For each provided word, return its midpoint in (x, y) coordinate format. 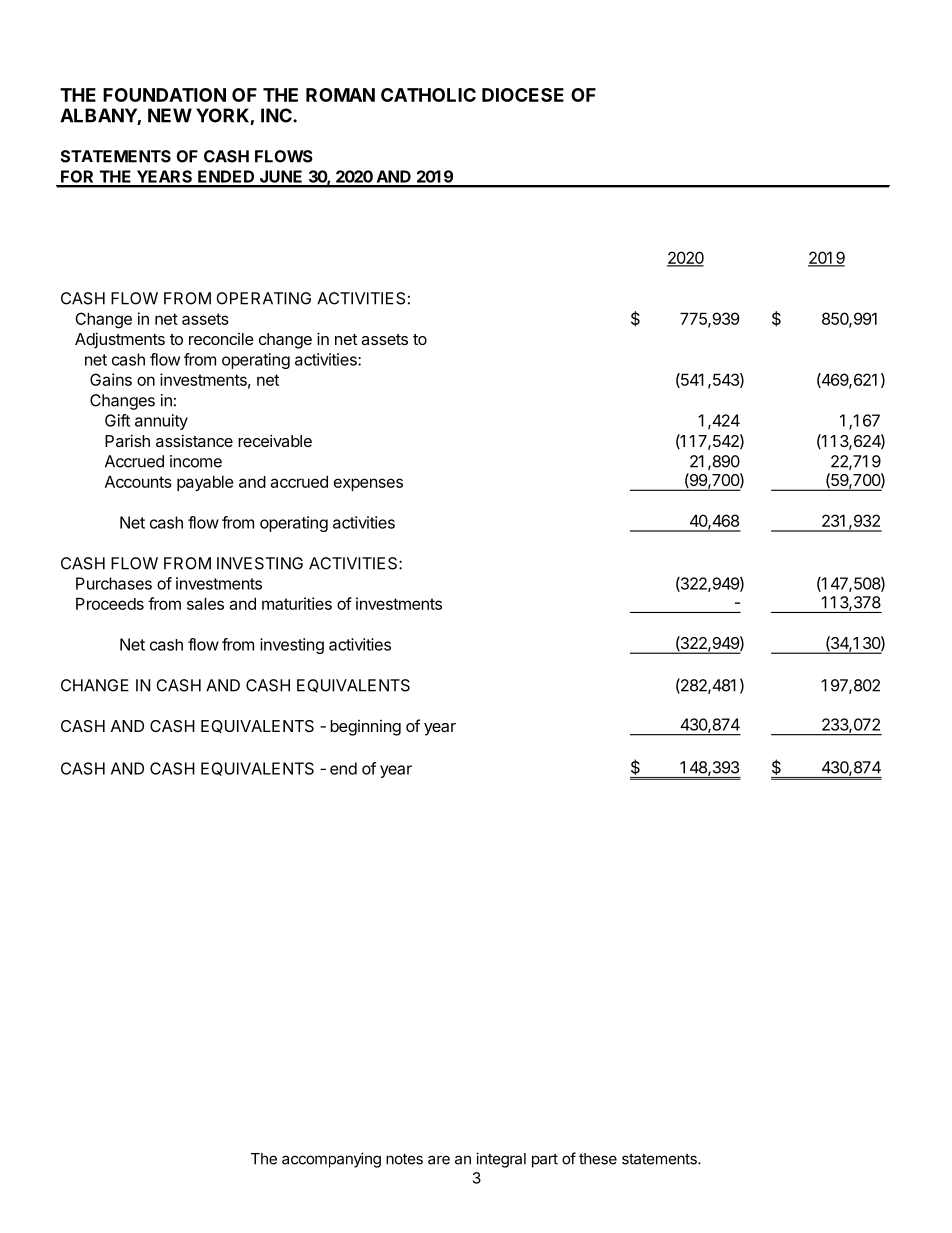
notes (404, 1159)
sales (205, 603)
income (196, 461)
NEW (170, 115)
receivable (275, 440)
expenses (368, 484)
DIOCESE (523, 95)
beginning (365, 728)
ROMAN (340, 95)
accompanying (331, 1160)
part (545, 1161)
